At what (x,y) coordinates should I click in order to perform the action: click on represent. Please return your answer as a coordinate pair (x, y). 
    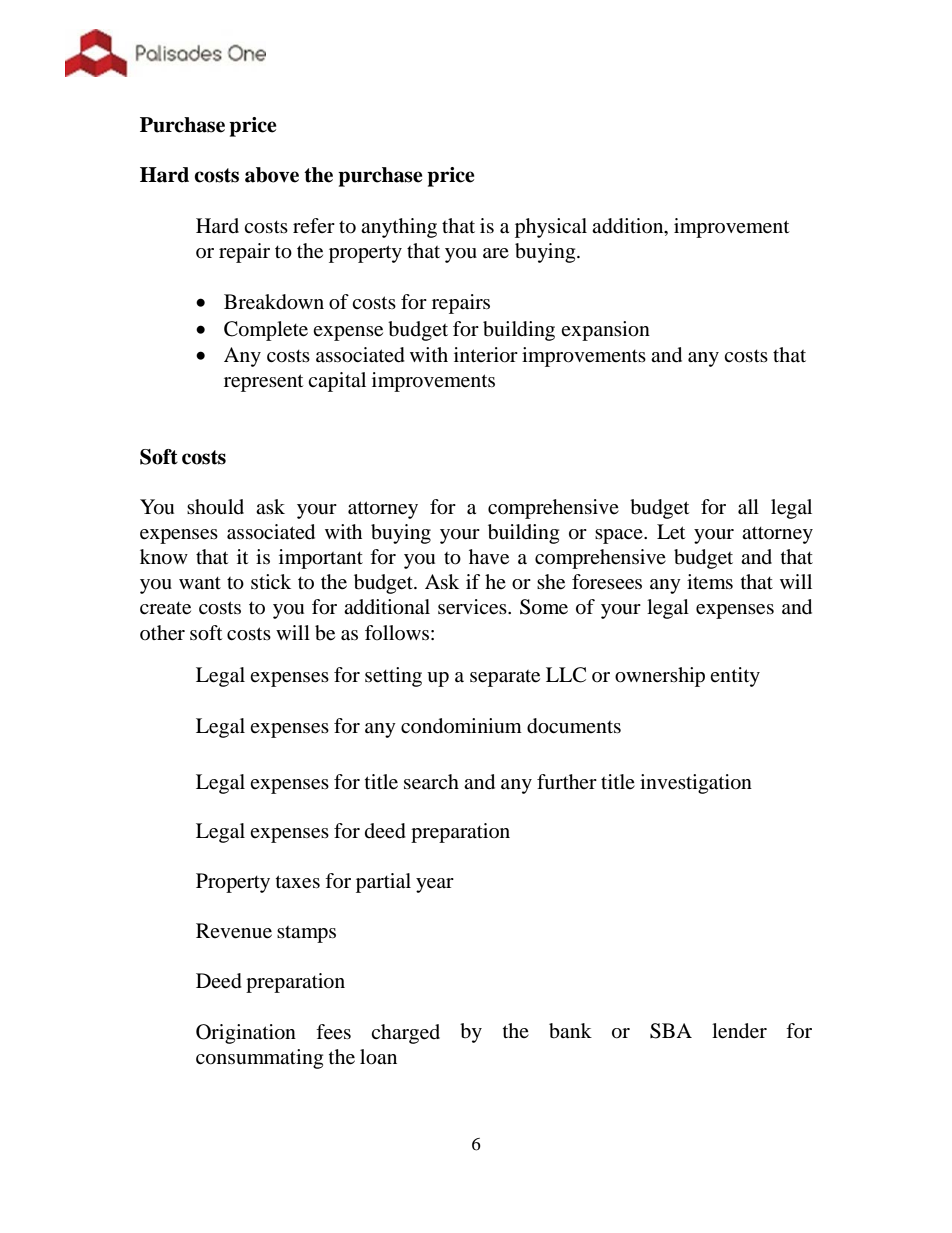
    Looking at the image, I should click on (263, 383).
